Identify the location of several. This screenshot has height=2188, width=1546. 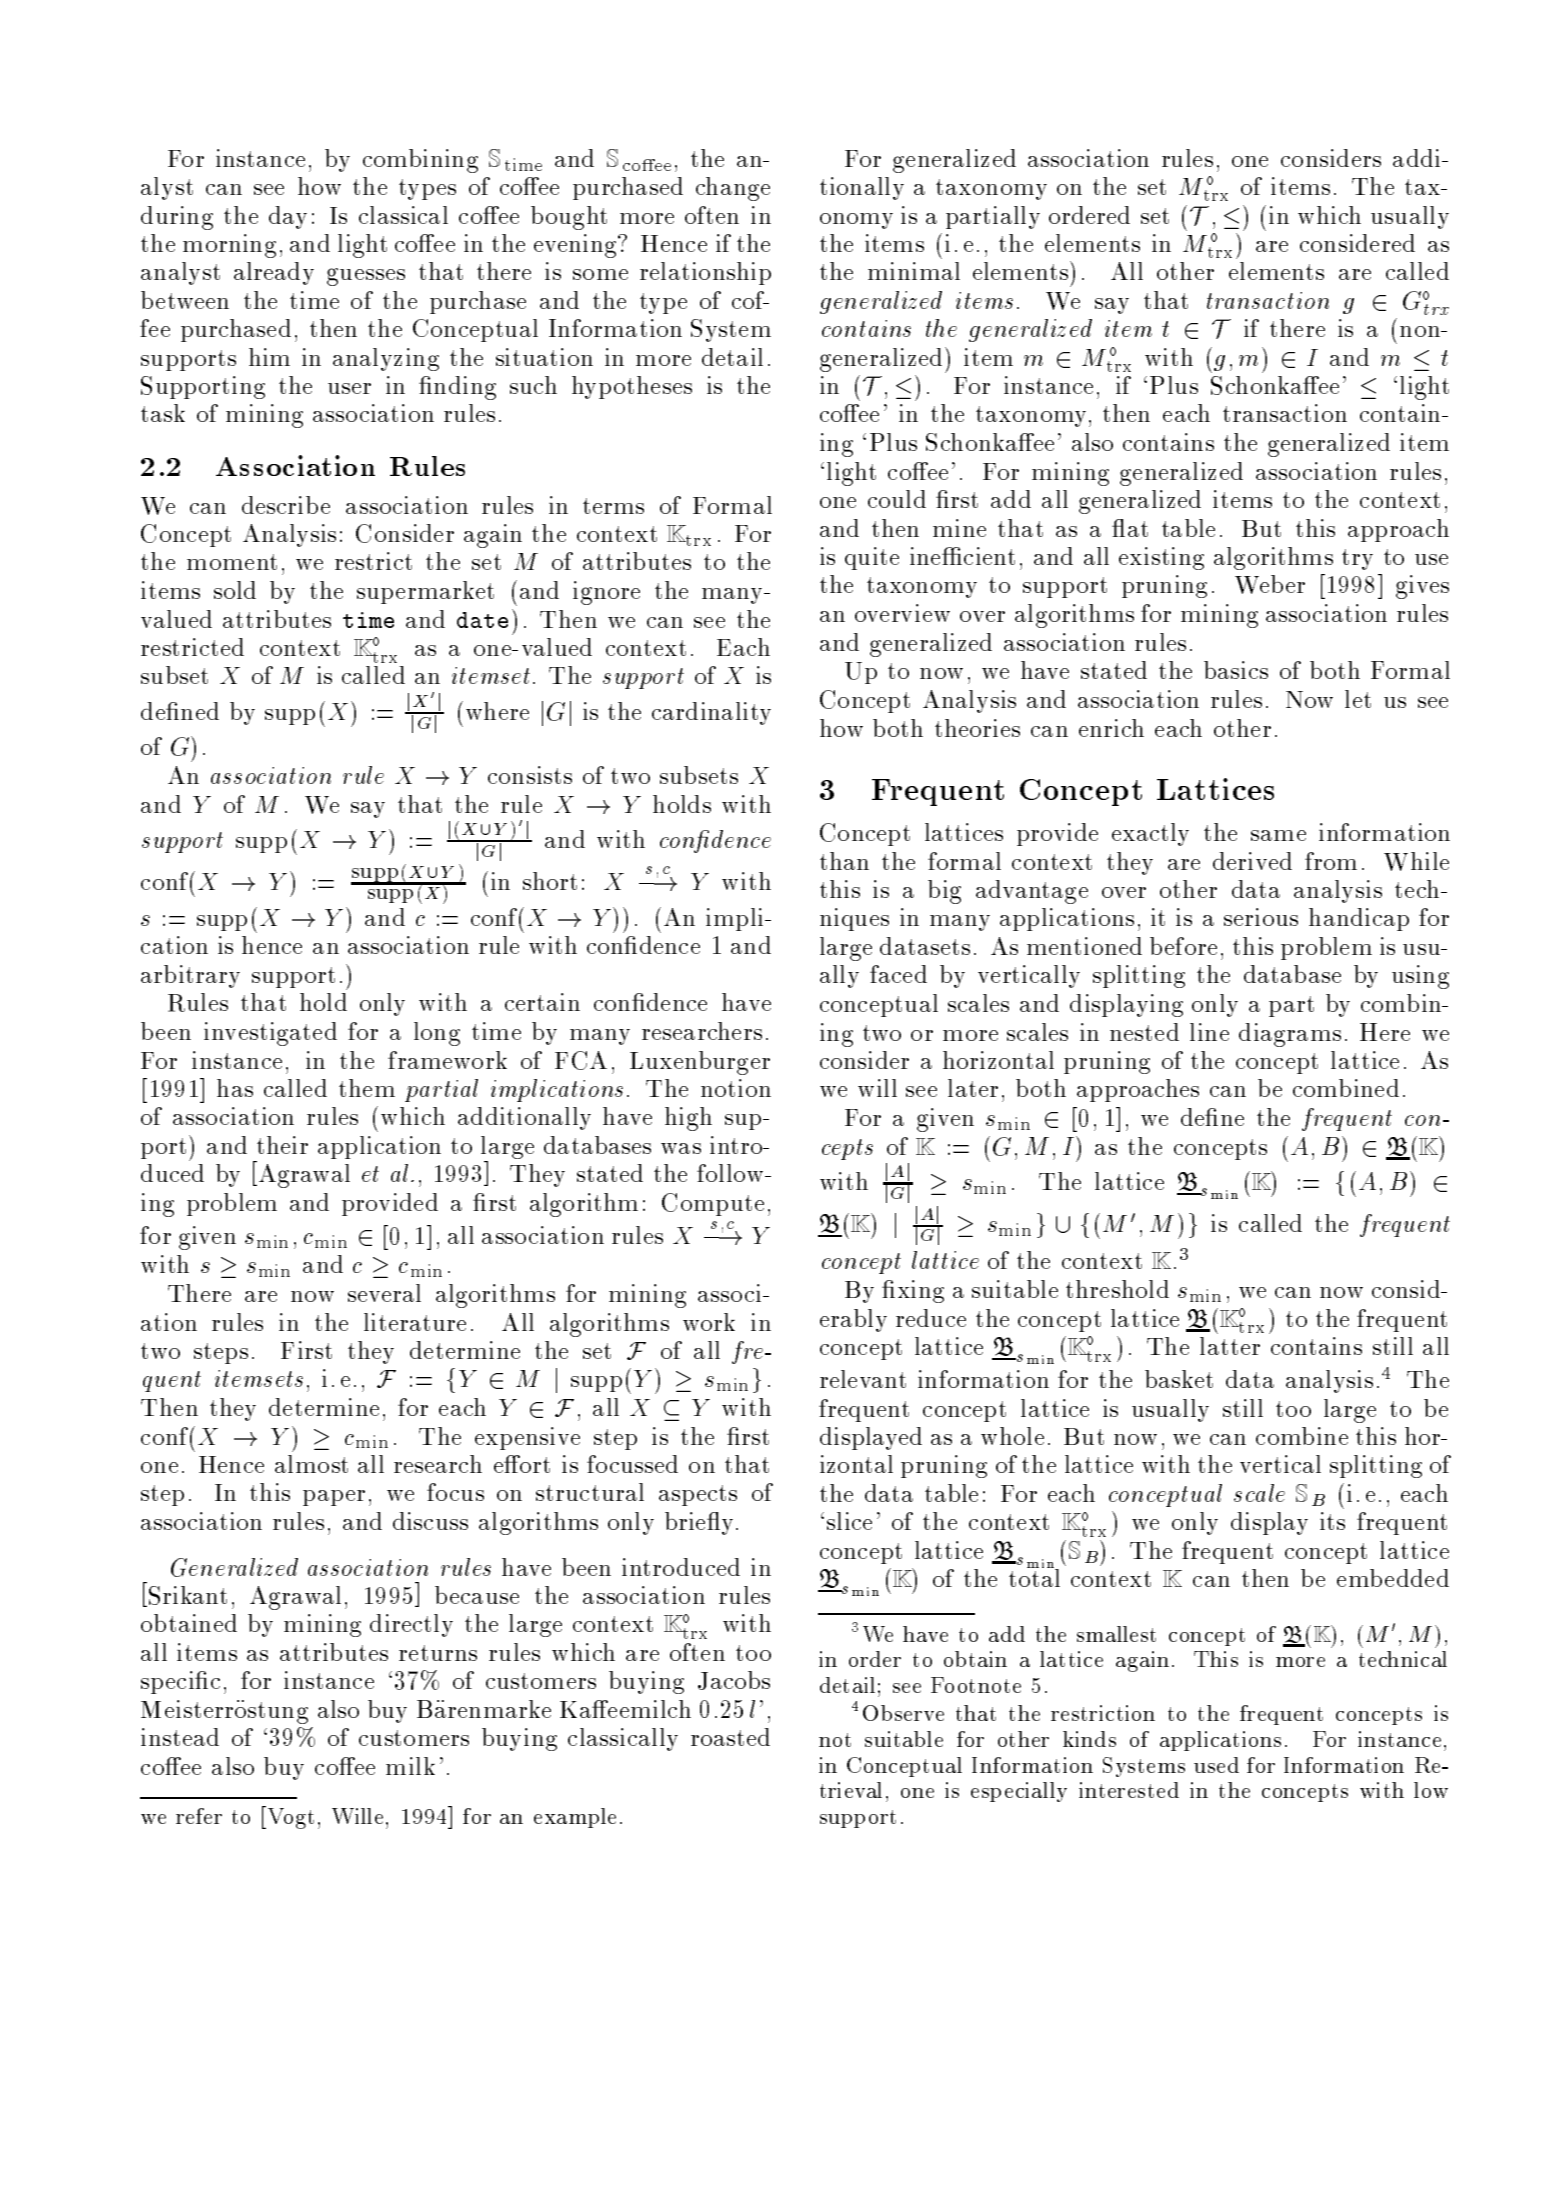
(384, 1293).
